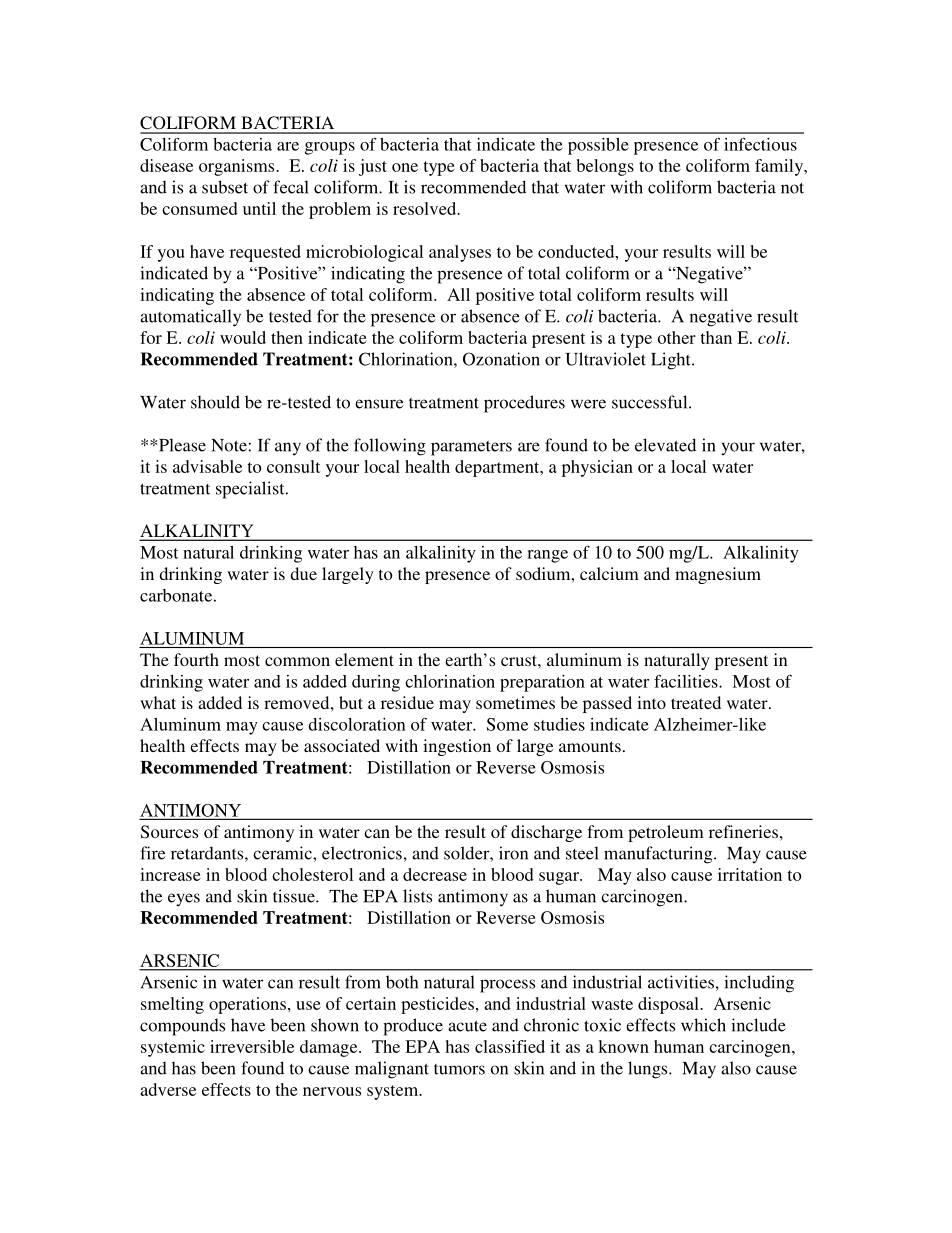 This document has height=1233, width=952. Describe the element at coordinates (498, 468) in the document. I see `department` at that location.
